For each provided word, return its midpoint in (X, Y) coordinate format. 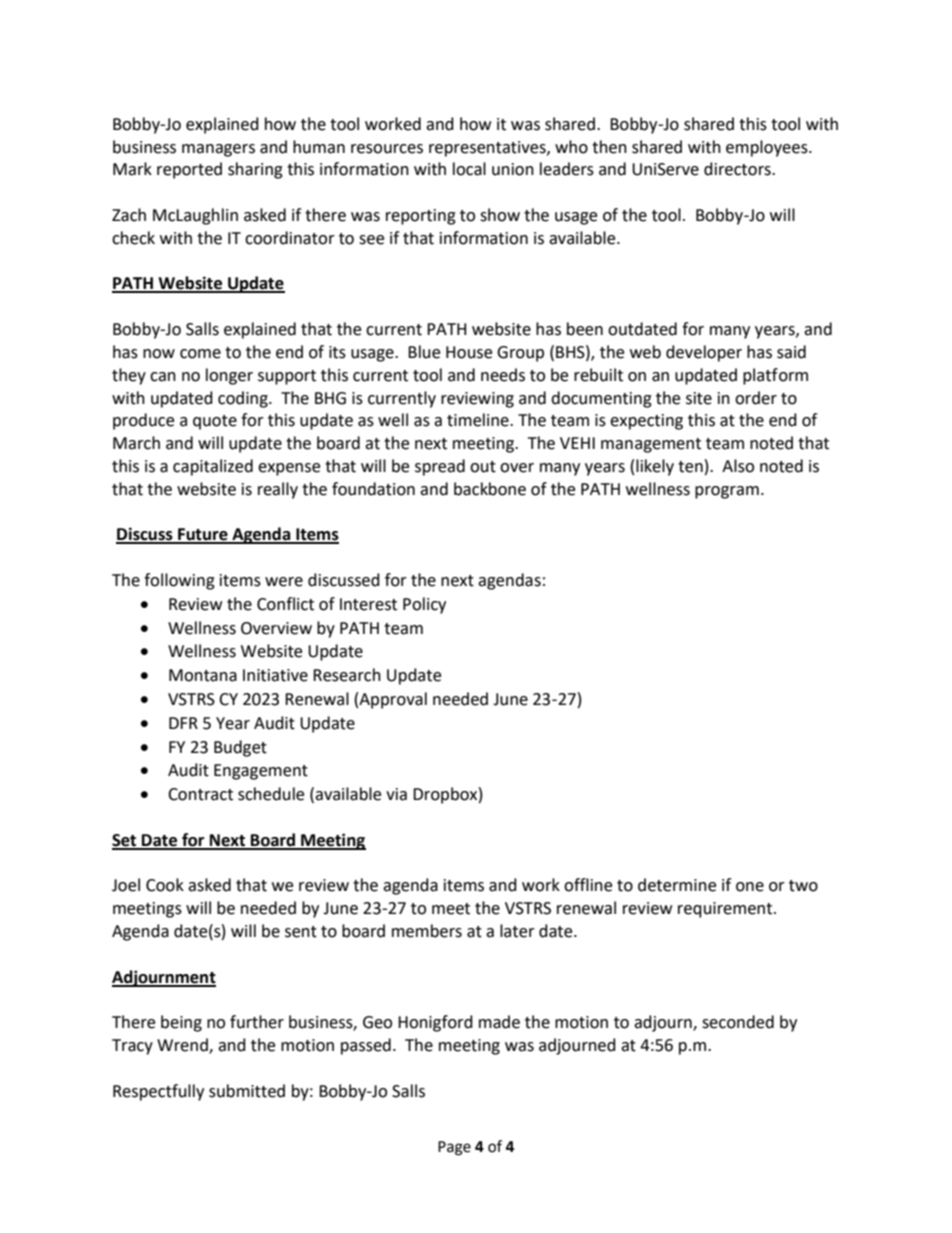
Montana (203, 675)
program (727, 492)
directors (738, 169)
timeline (479, 420)
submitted (247, 1091)
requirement (726, 910)
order (756, 398)
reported (189, 170)
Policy (424, 605)
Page (454, 1148)
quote (215, 422)
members (427, 931)
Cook (165, 885)
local (469, 169)
